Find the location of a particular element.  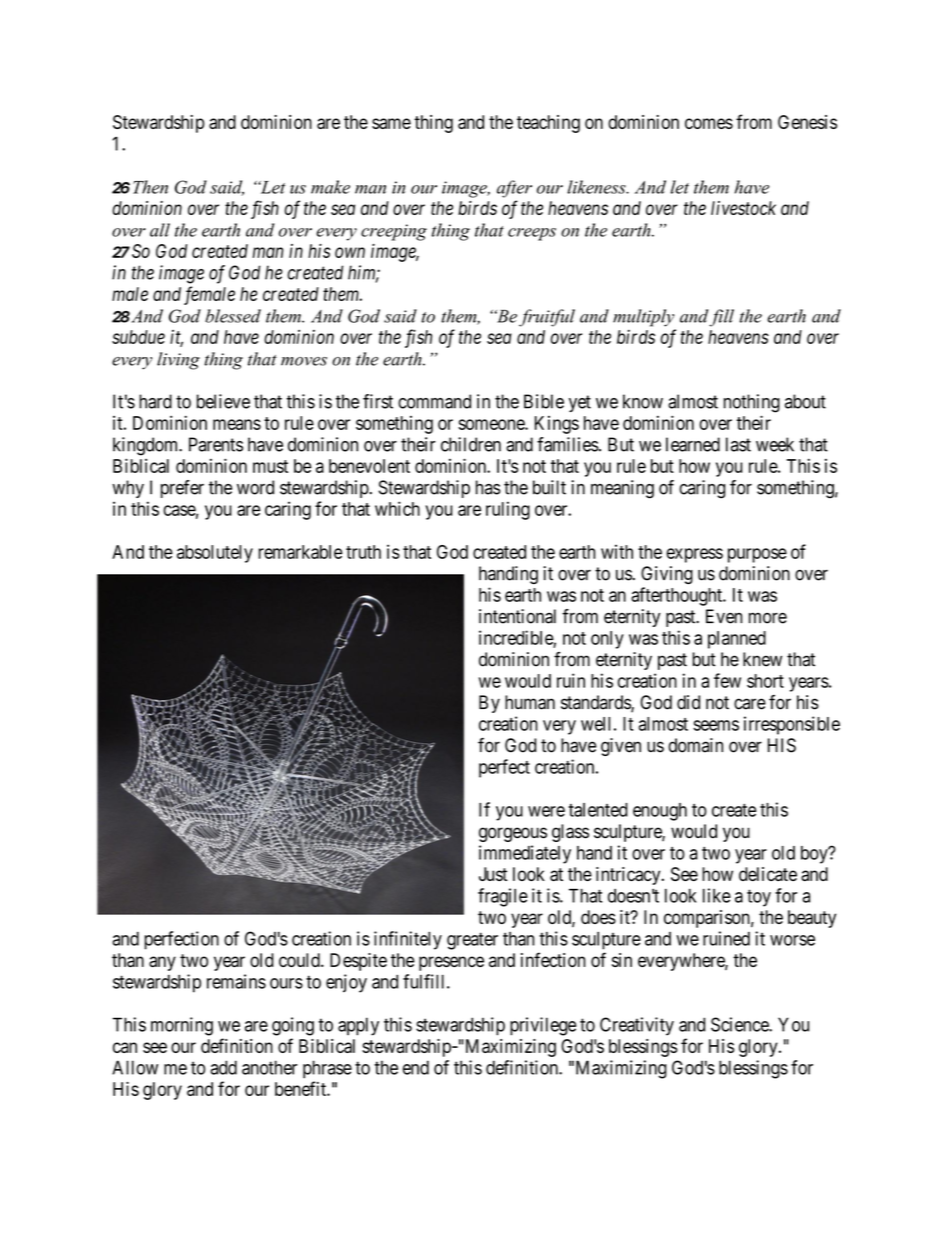

last is located at coordinates (738, 444).
